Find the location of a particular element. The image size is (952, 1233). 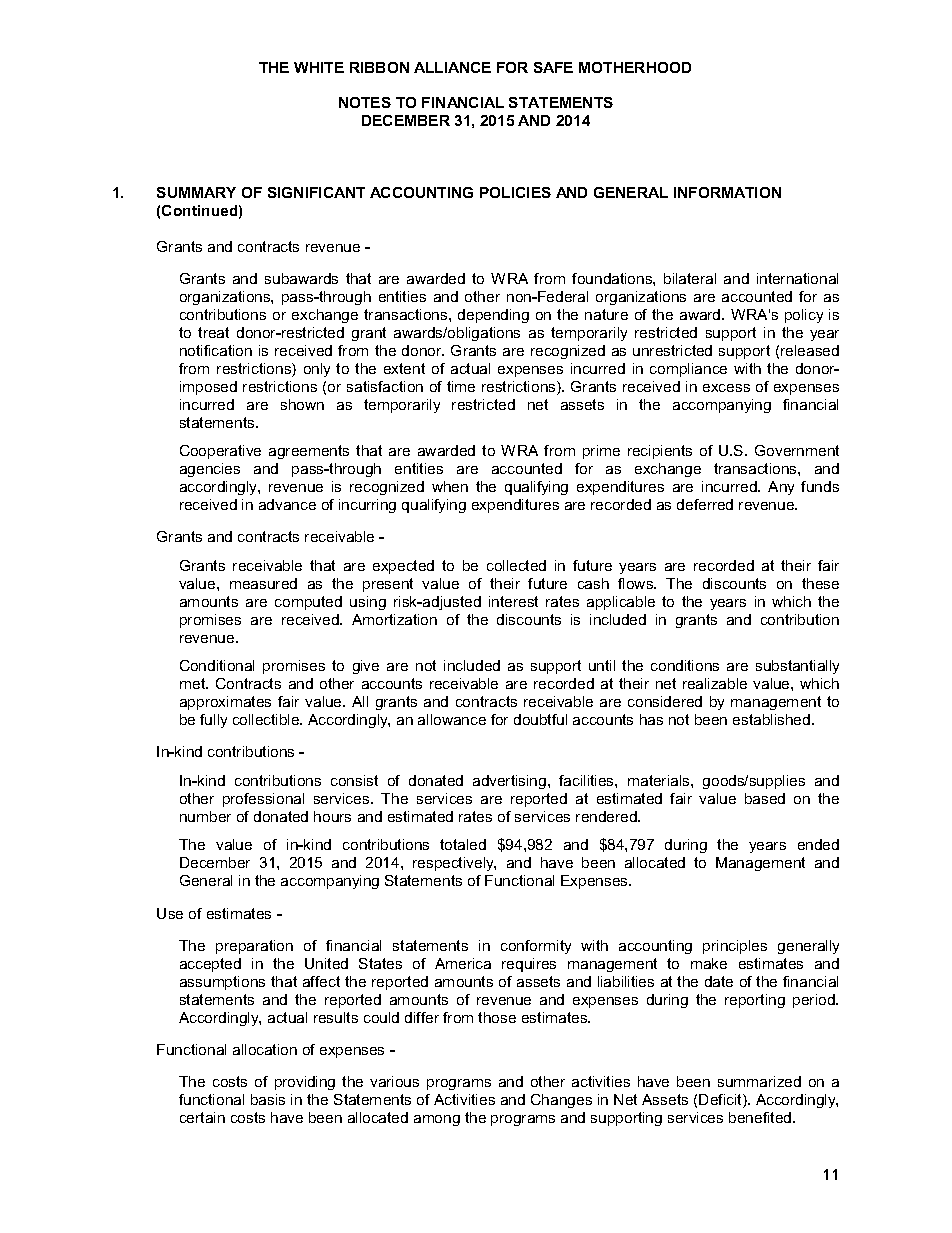

depending is located at coordinates (493, 316).
